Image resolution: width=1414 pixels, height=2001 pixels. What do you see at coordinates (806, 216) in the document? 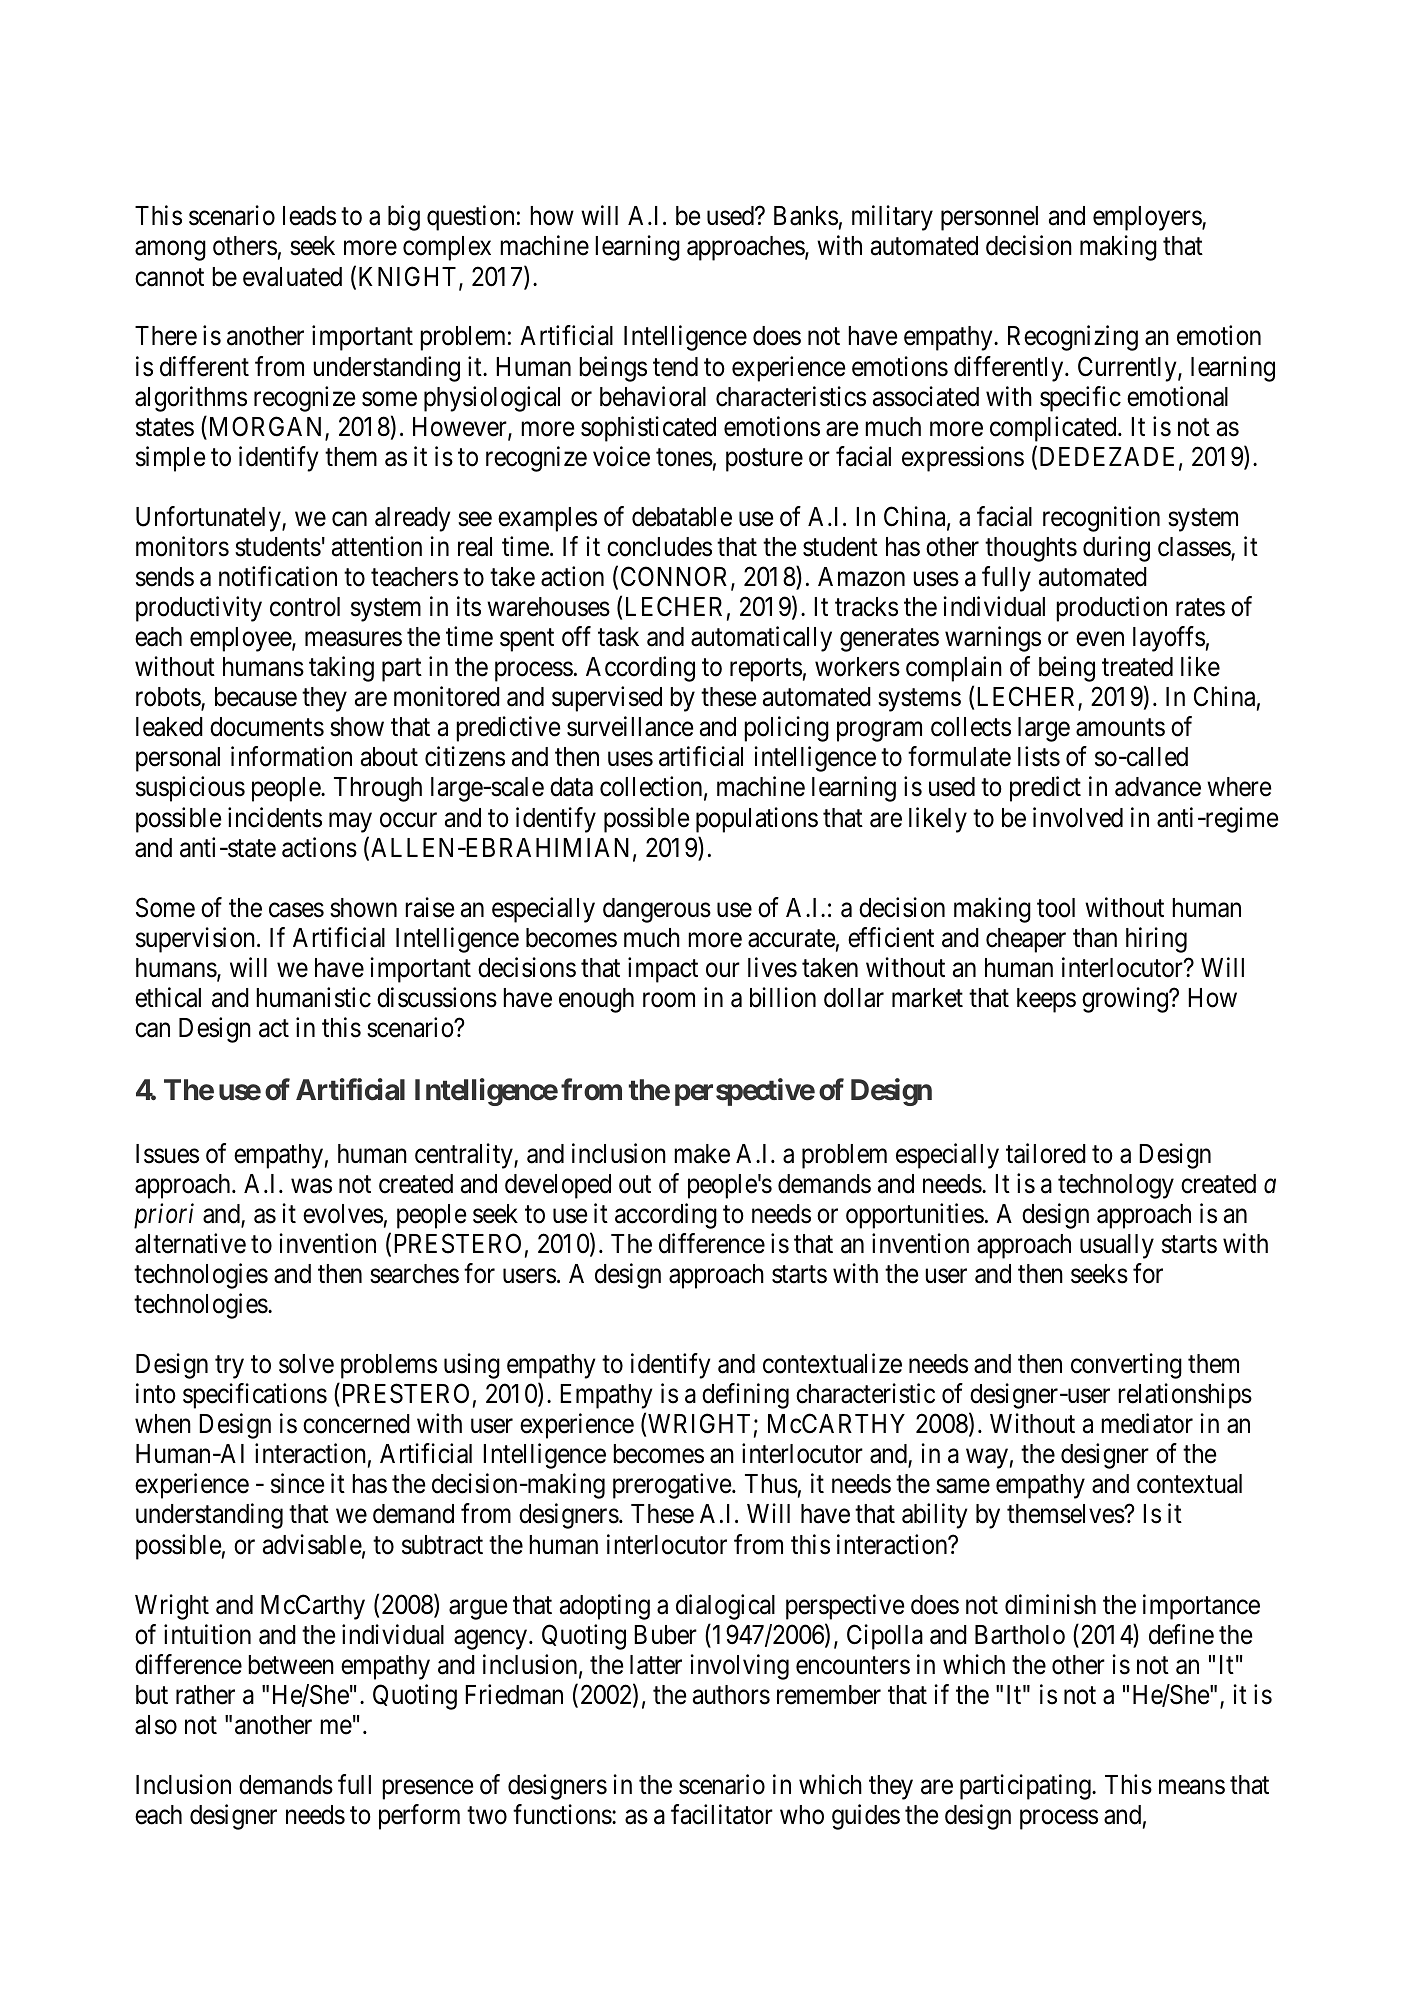
I see `Banks` at bounding box center [806, 216].
